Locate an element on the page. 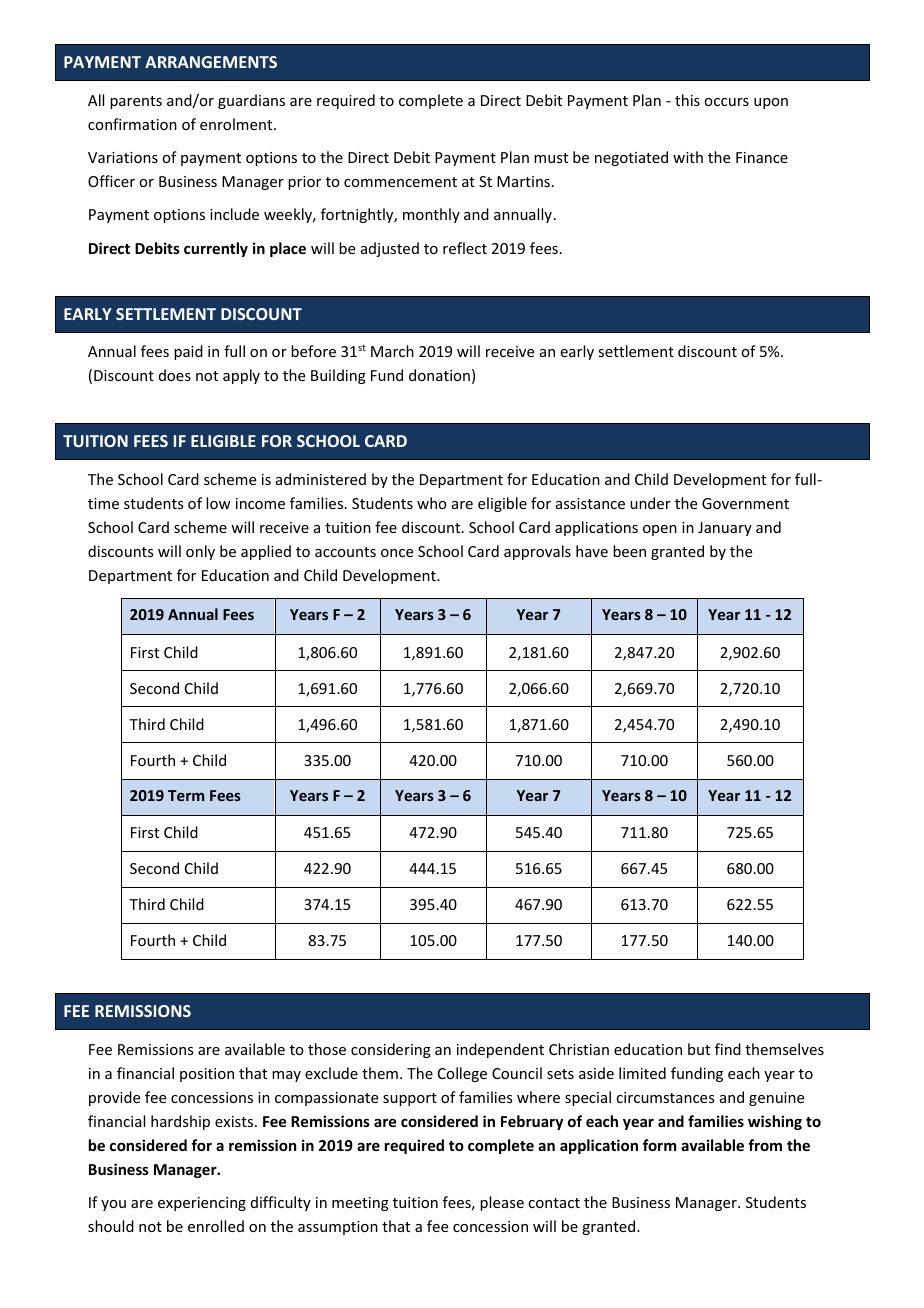 This image has height=1308, width=924. been is located at coordinates (629, 551).
